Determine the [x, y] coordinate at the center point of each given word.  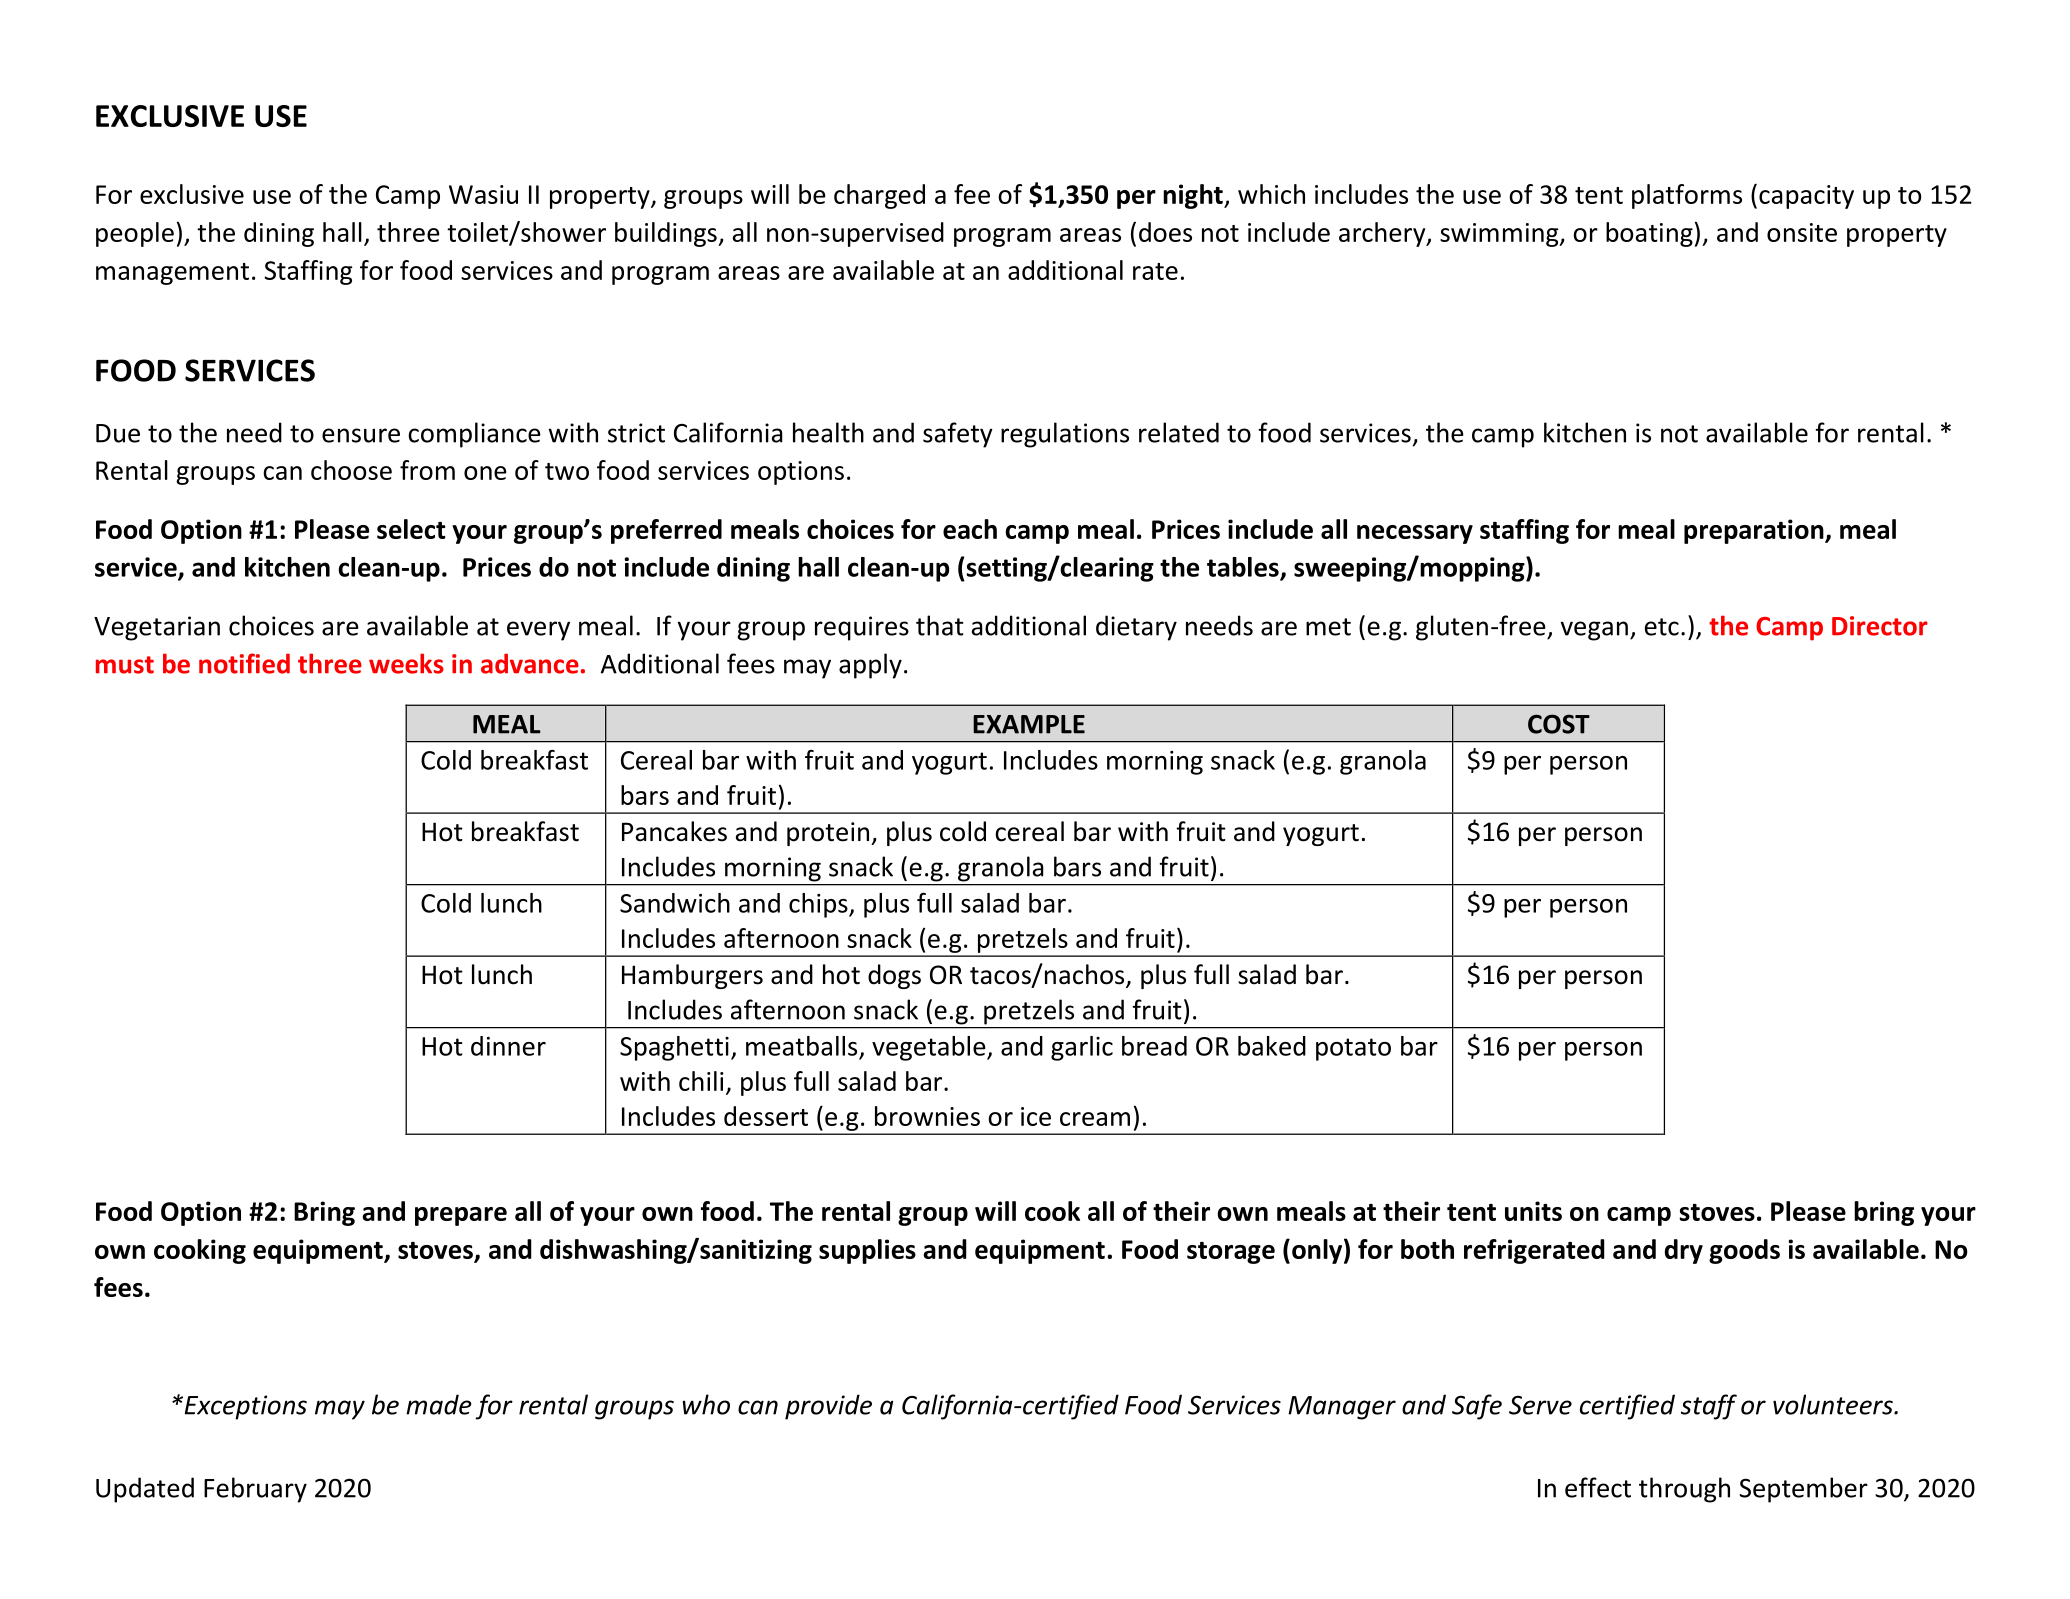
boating [1649, 234]
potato [1353, 1049]
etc [1662, 627]
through [1684, 1490]
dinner [508, 1046]
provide [828, 1407]
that [940, 625]
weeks [406, 663]
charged [879, 196]
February [255, 1490]
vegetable [930, 1048]
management [172, 274]
